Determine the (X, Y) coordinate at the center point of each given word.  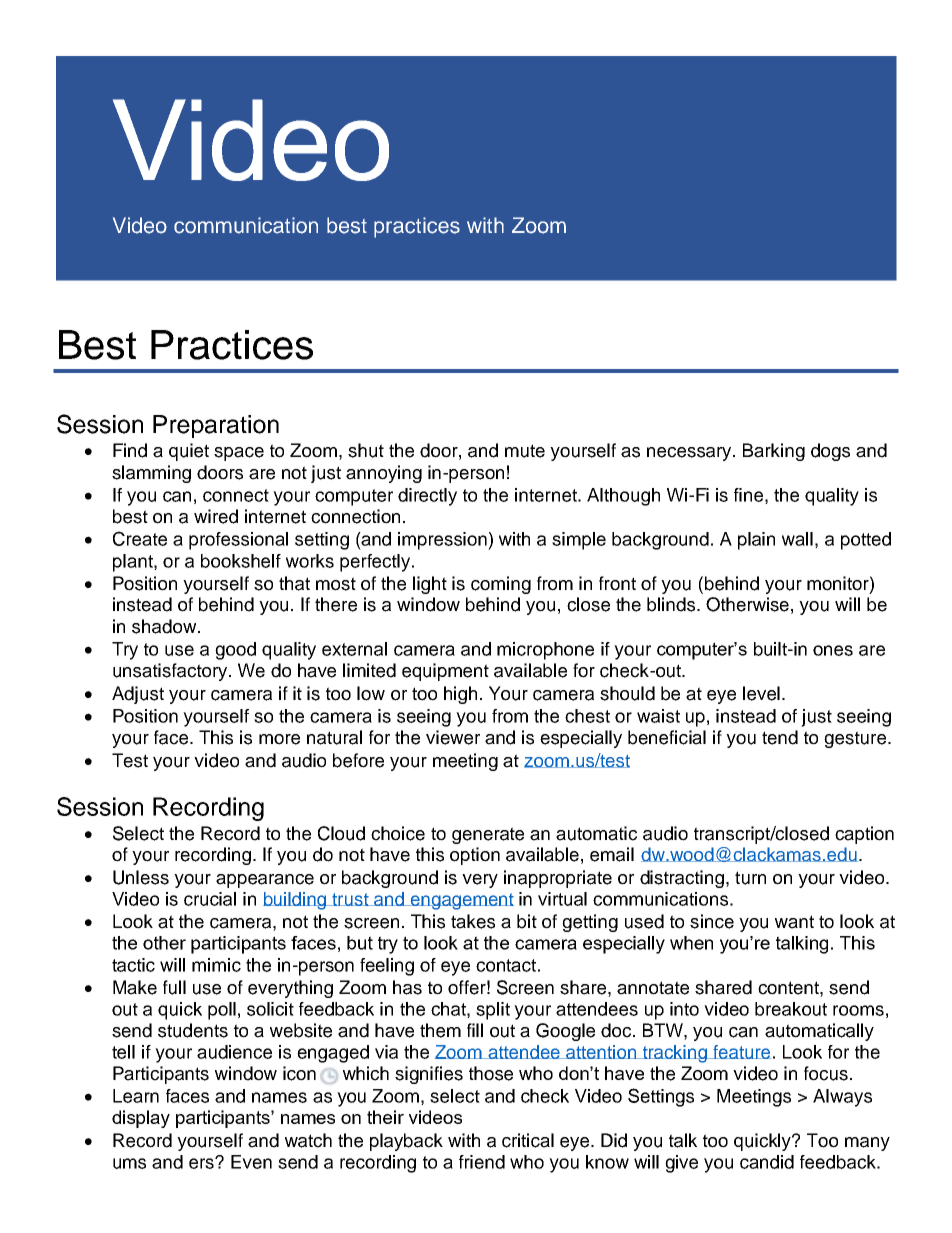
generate (488, 835)
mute (525, 451)
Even (251, 1162)
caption (864, 835)
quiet (189, 452)
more (279, 739)
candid (767, 1162)
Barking (774, 452)
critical (528, 1140)
